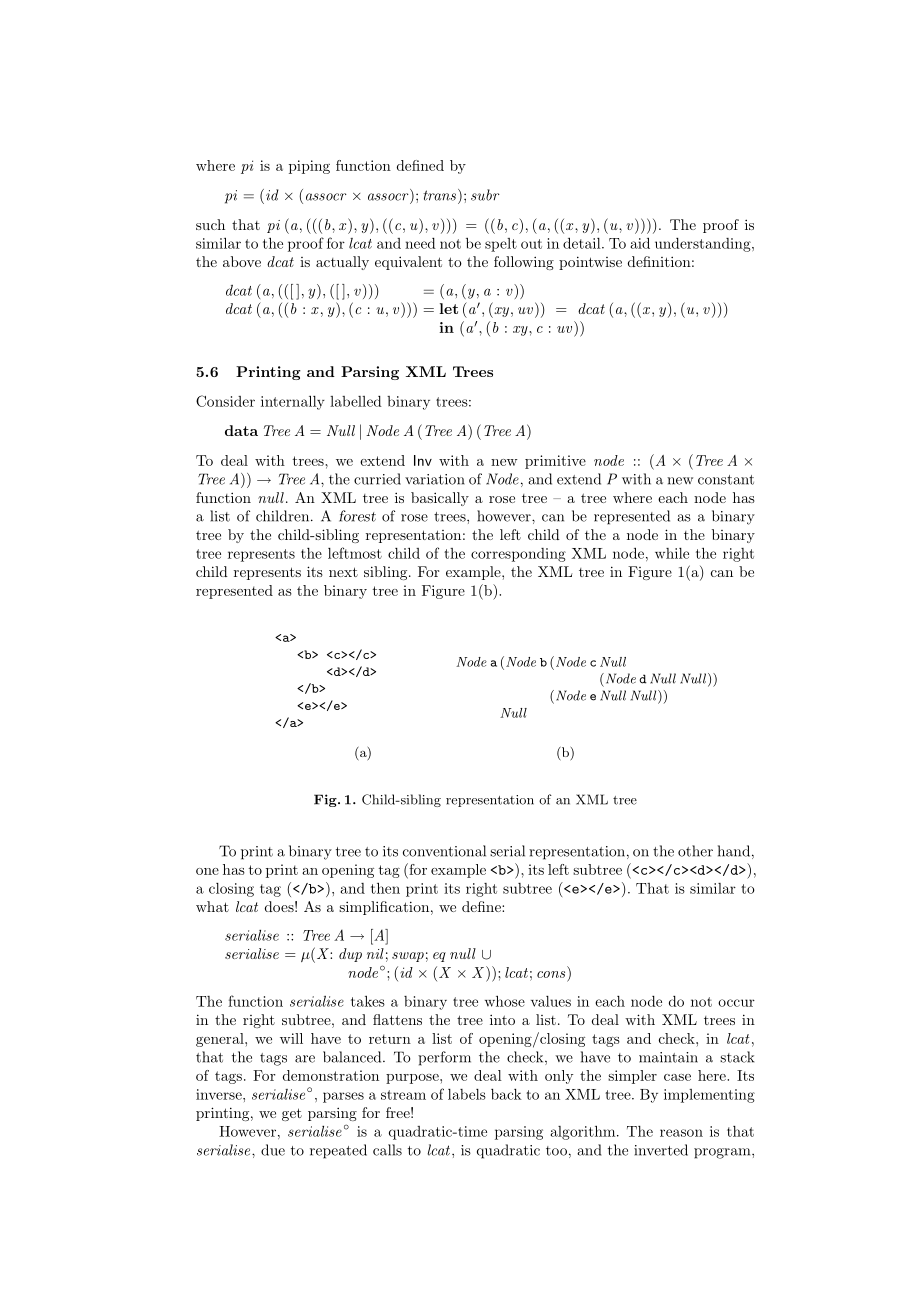  I want to click on basically, so click(440, 499).
